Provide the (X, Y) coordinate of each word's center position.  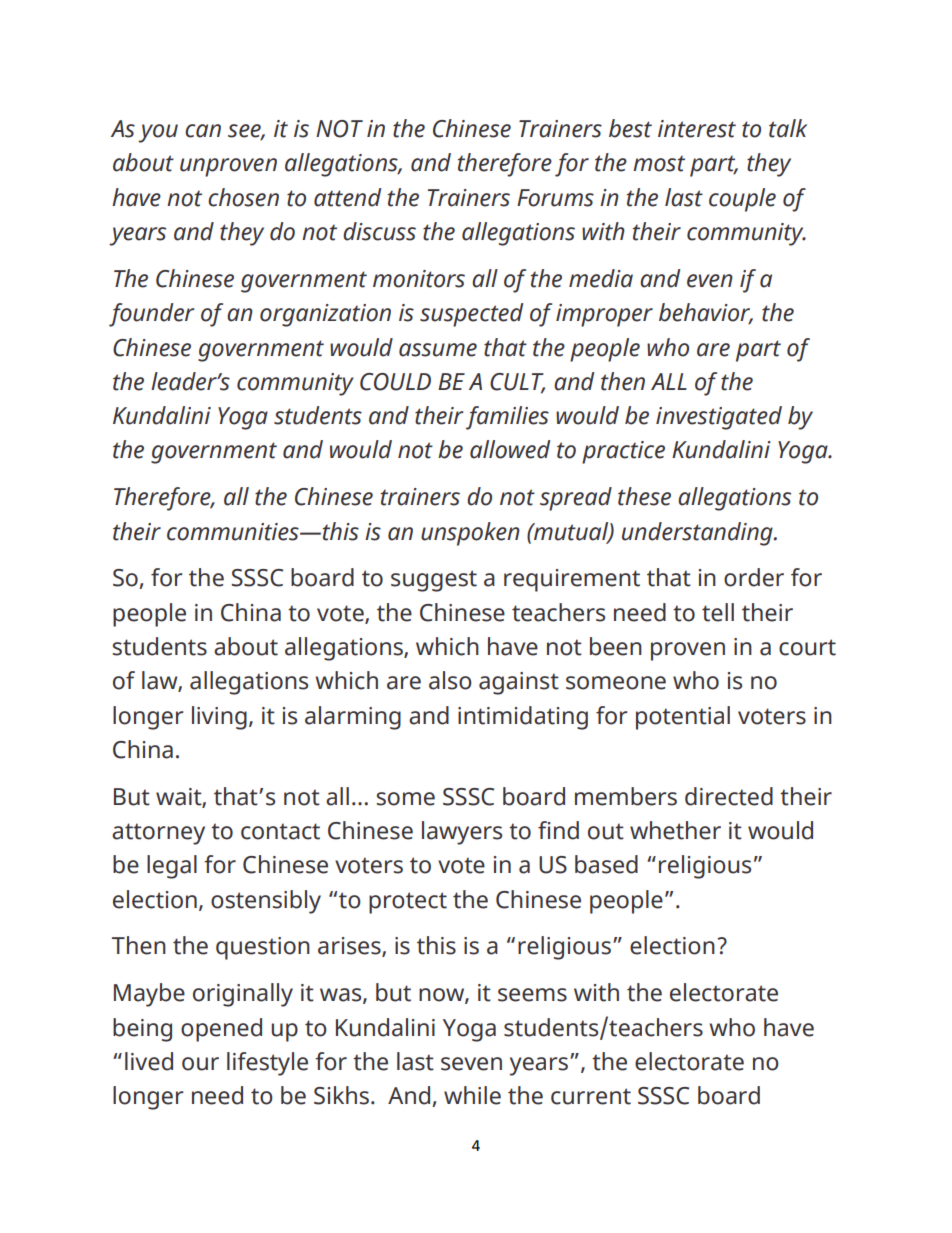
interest (697, 129)
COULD (395, 382)
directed (729, 796)
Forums (555, 198)
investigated (719, 418)
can (203, 131)
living (219, 718)
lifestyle (267, 1064)
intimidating (523, 718)
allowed (510, 449)
